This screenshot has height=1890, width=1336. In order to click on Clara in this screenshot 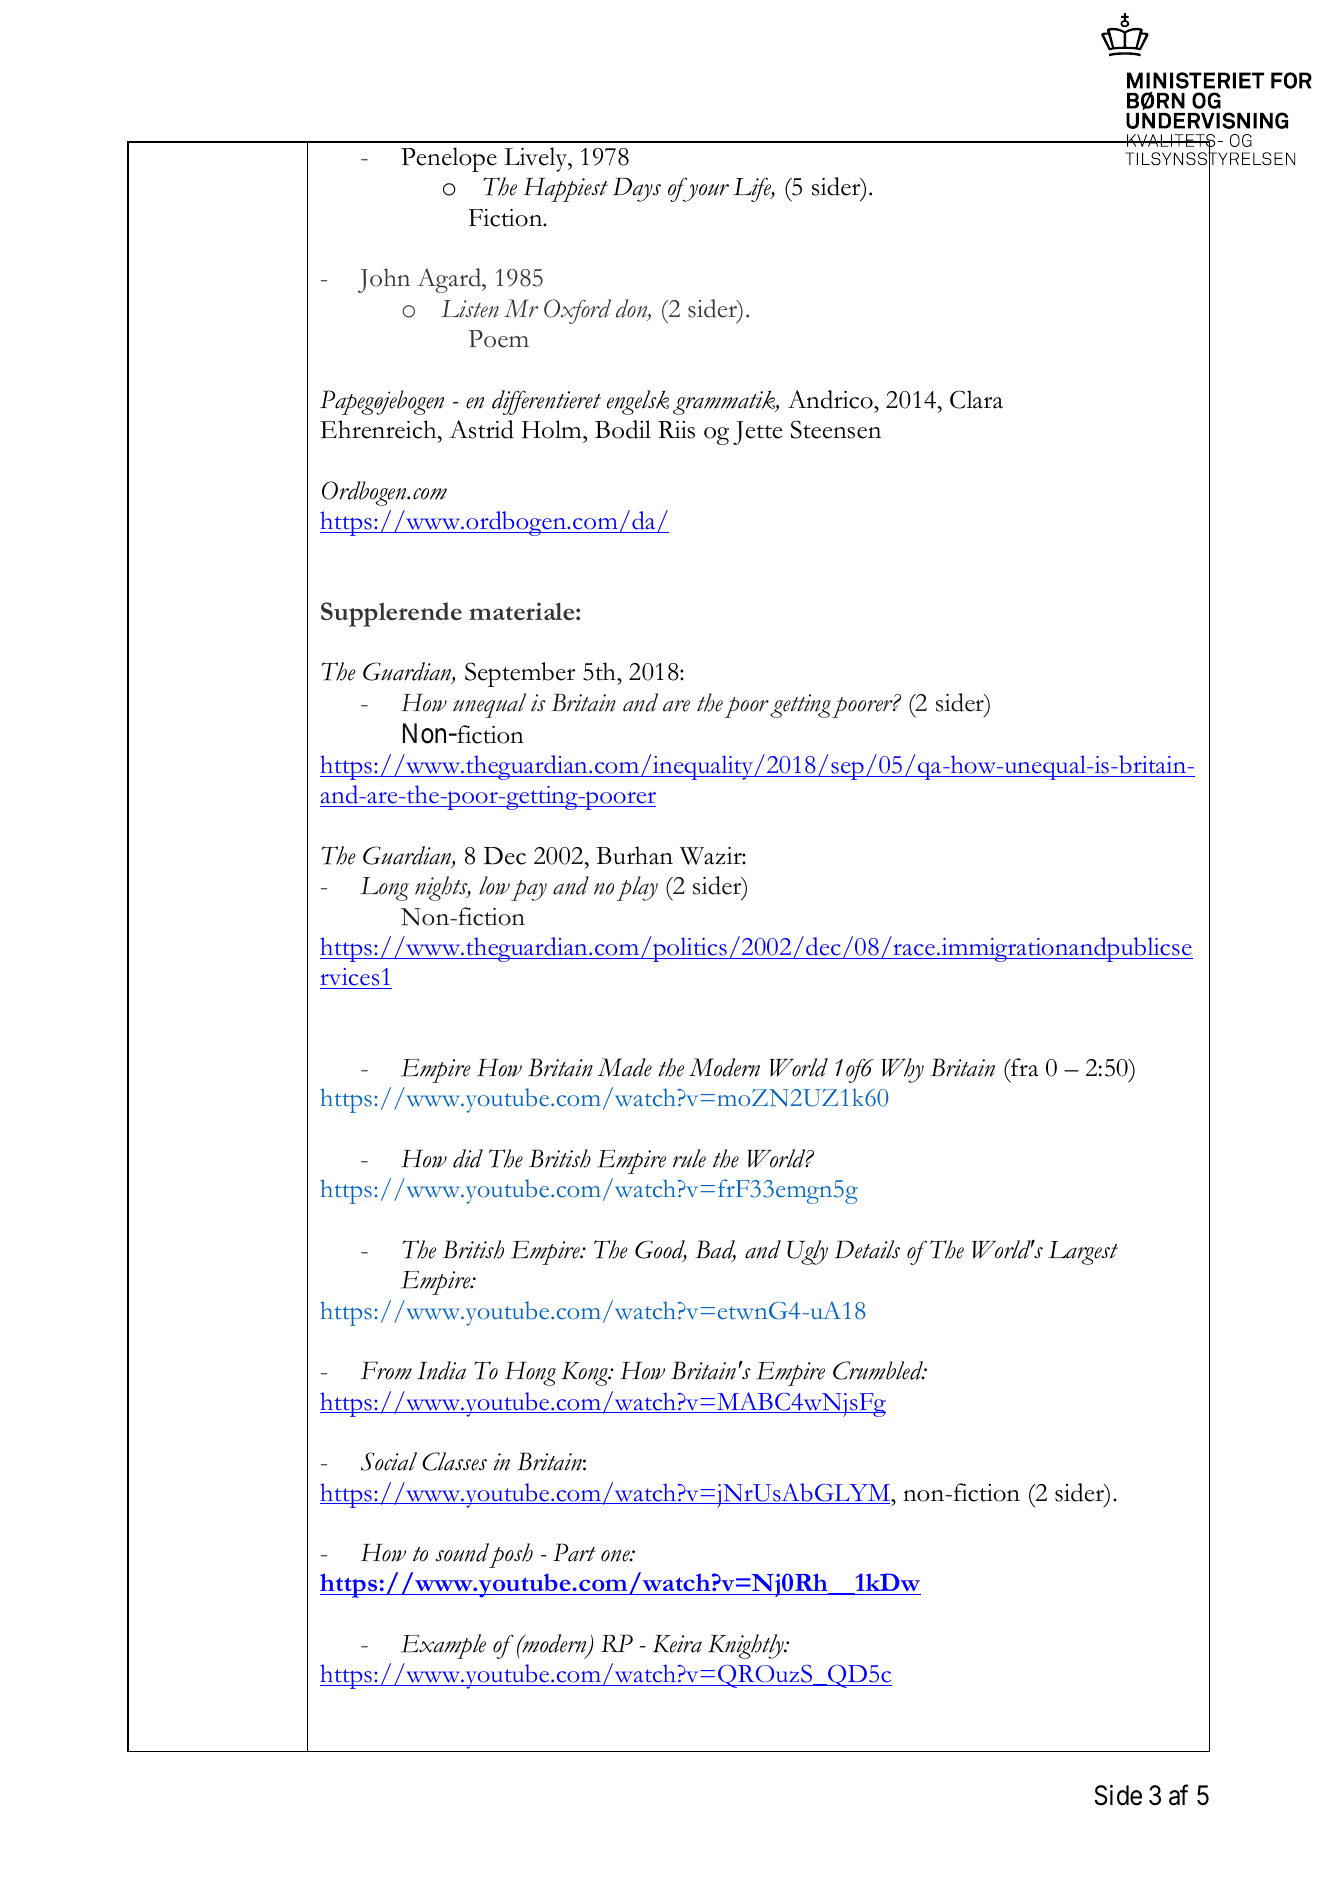, I will do `click(976, 399)`.
